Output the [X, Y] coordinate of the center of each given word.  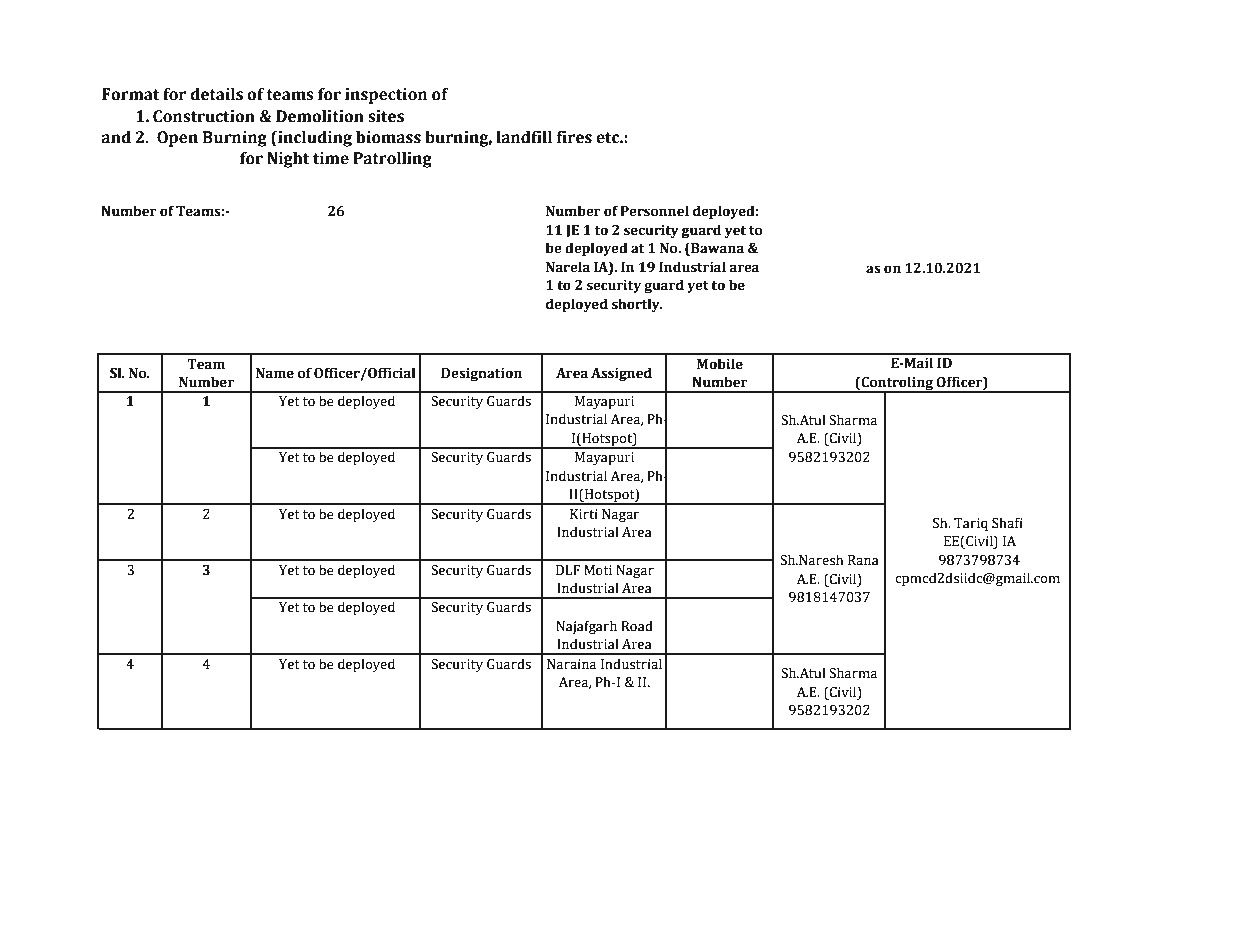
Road [637, 626]
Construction [204, 116]
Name [275, 373]
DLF [568, 570]
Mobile [720, 364]
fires [574, 137]
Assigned [621, 374]
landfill [524, 137]
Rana [863, 560]
